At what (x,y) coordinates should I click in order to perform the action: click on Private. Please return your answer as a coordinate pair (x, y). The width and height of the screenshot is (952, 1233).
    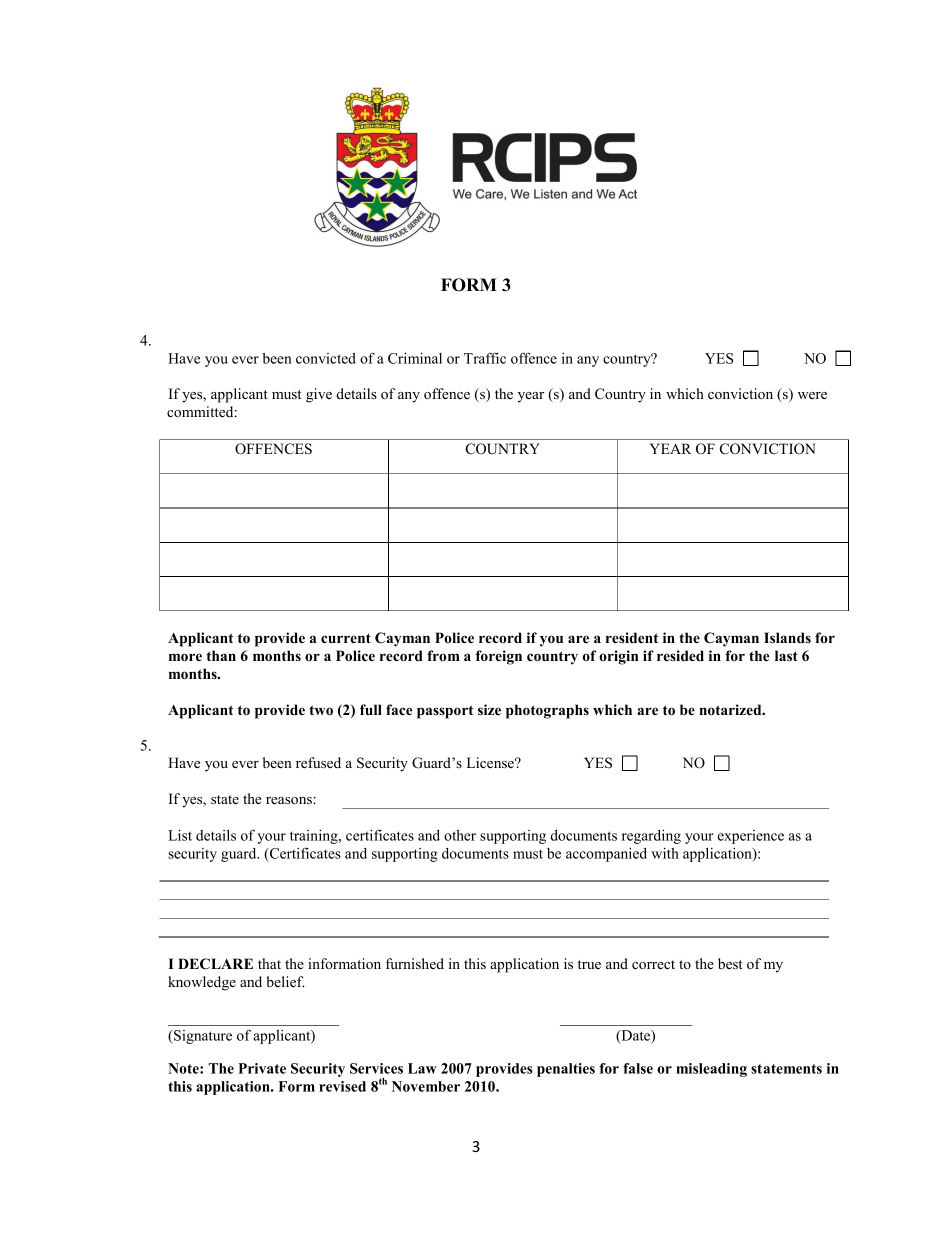
    Looking at the image, I should click on (262, 1068).
